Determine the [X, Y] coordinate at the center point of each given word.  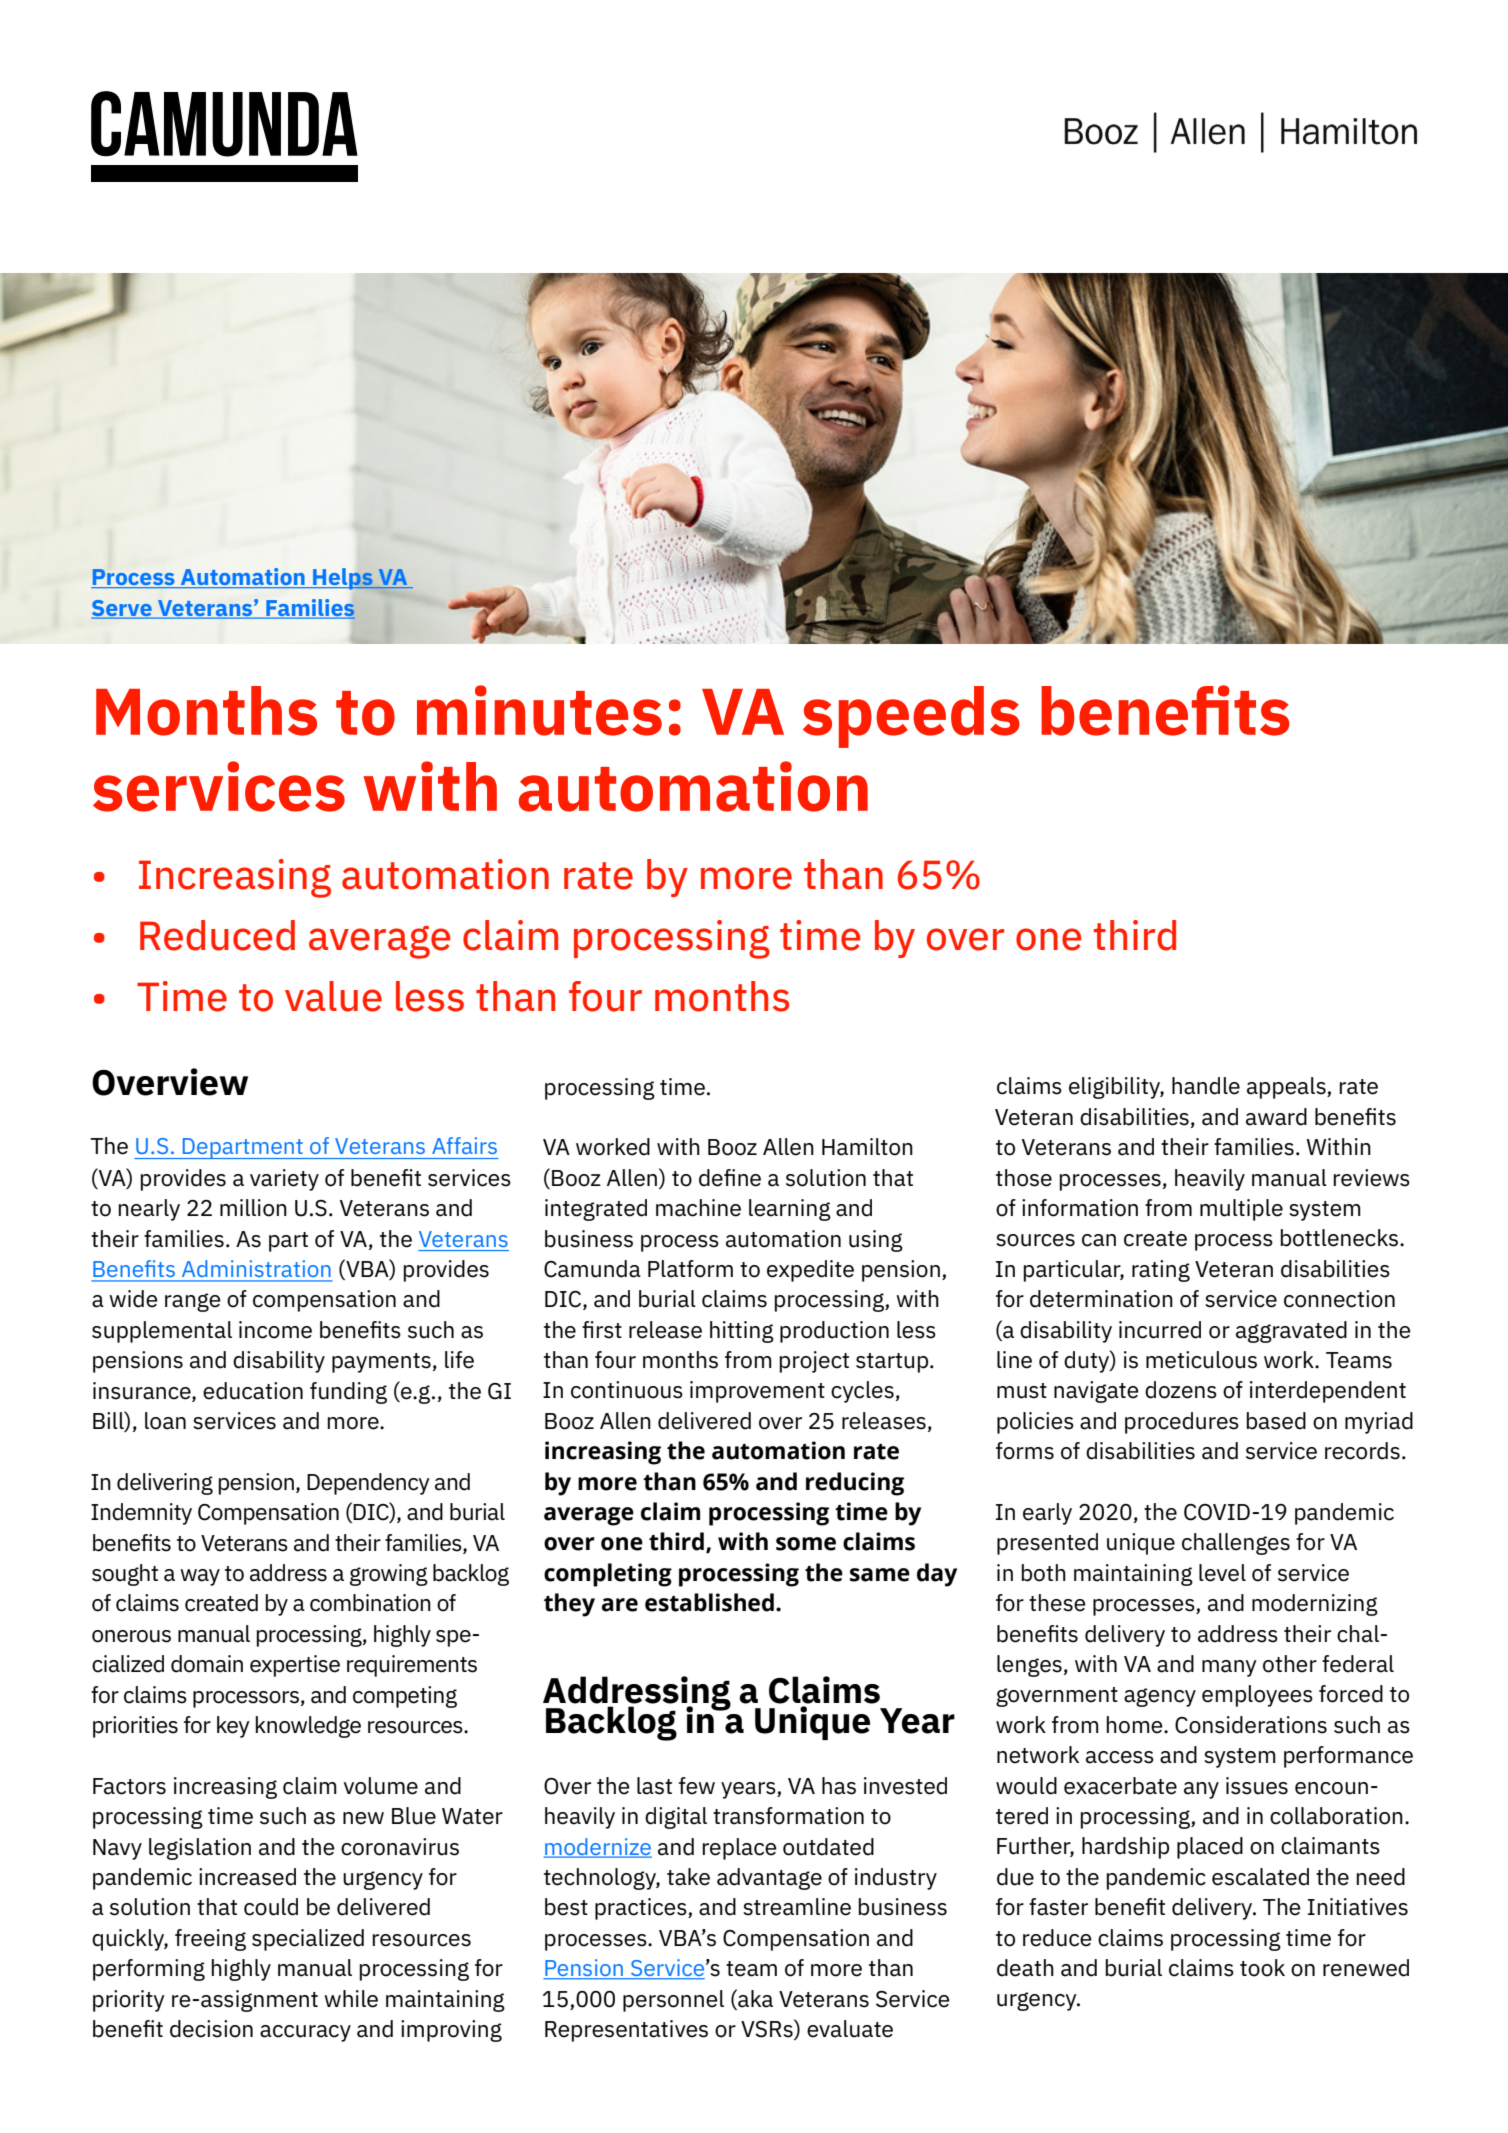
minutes [539, 710]
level [1222, 1573]
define [730, 1178]
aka [754, 1998]
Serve [122, 609]
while [351, 1999]
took [1262, 1968]
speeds [911, 717]
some [806, 1544]
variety [284, 1180]
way [200, 1577]
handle [1206, 1086]
